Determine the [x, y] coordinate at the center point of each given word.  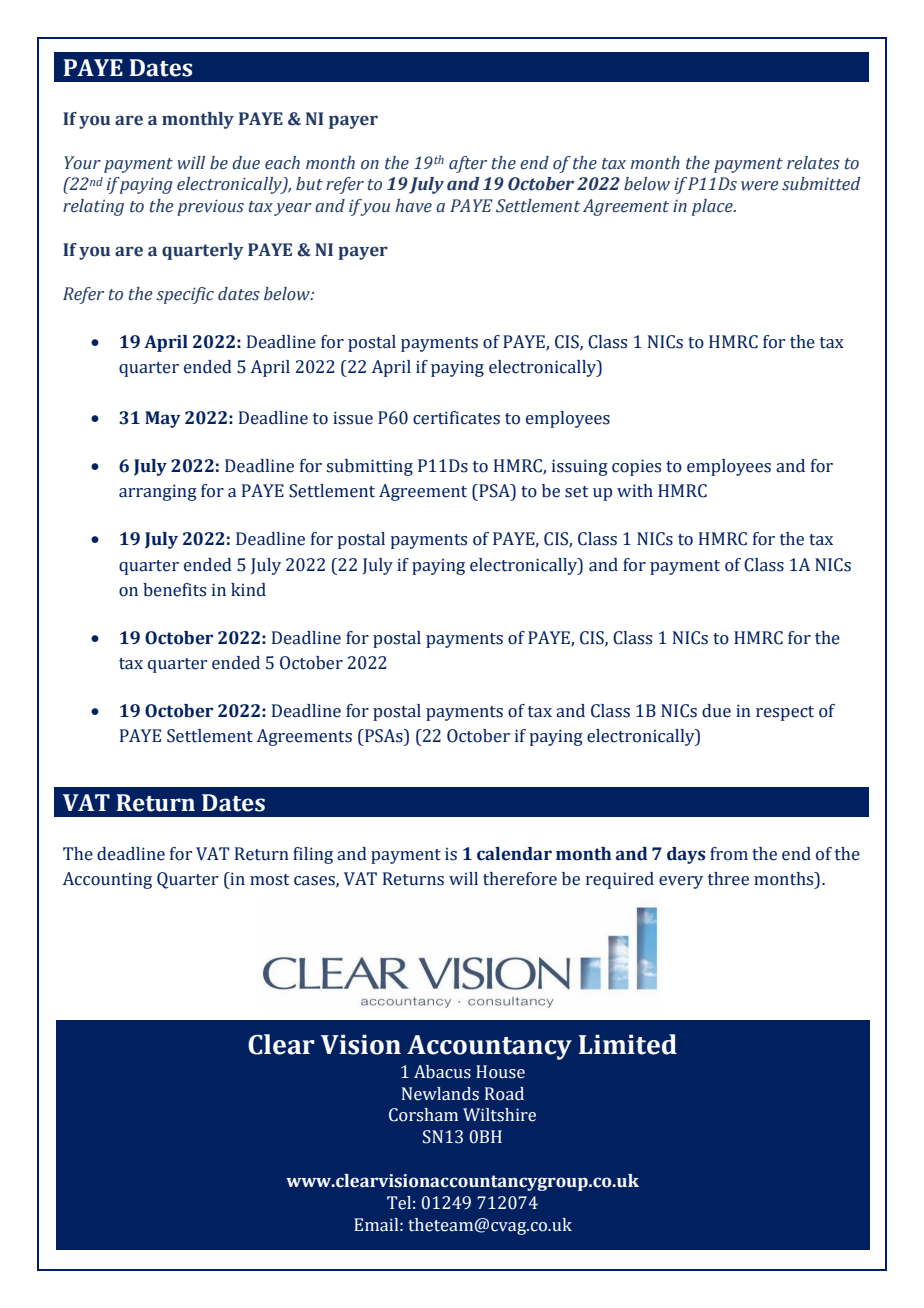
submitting [369, 467]
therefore [520, 879]
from [729, 854]
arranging [158, 492]
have [413, 206]
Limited [628, 1044]
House [500, 1072]
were [759, 186]
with [635, 491]
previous [210, 207]
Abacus [442, 1072]
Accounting [107, 880]
